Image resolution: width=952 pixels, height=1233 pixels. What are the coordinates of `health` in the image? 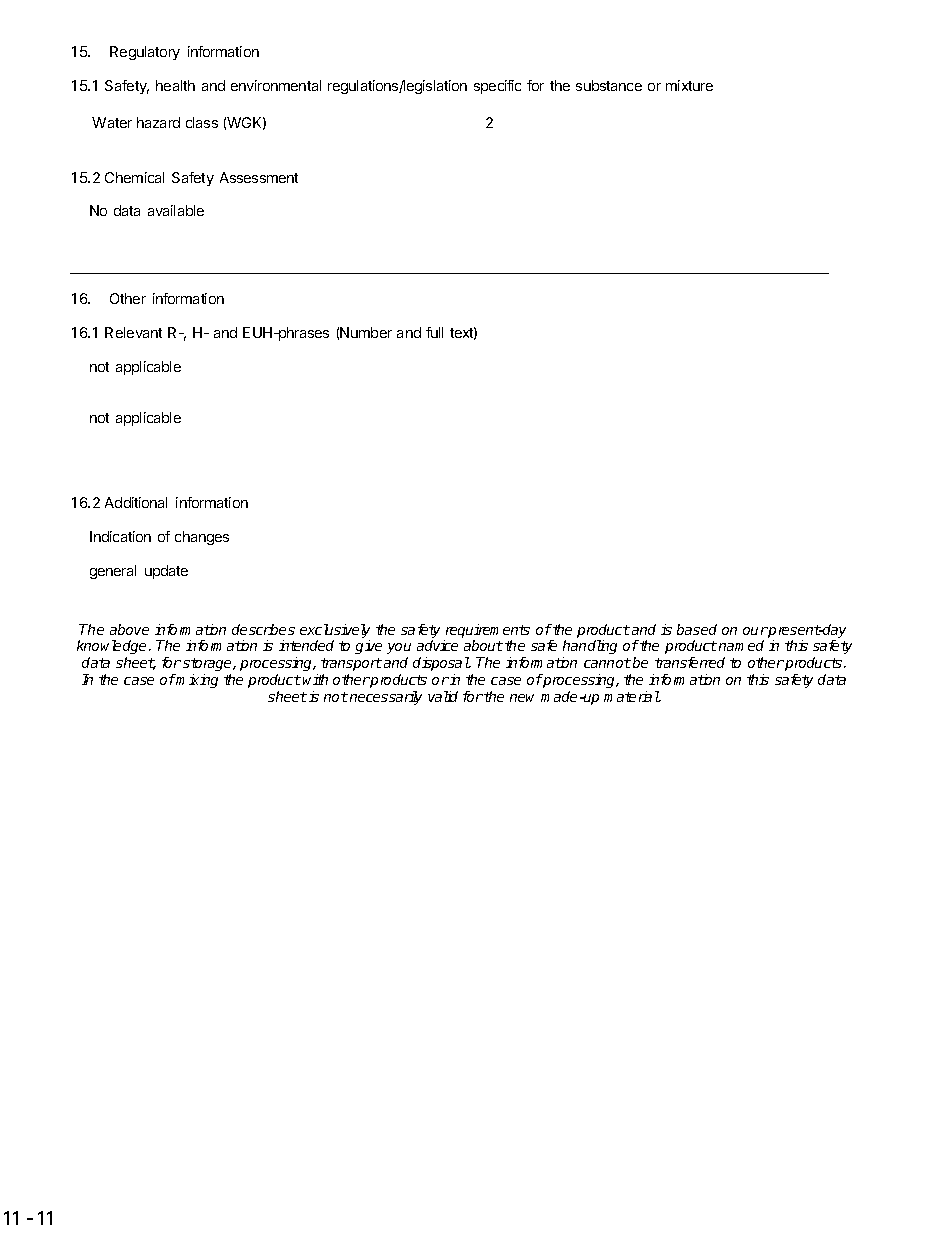 It's located at (175, 85).
